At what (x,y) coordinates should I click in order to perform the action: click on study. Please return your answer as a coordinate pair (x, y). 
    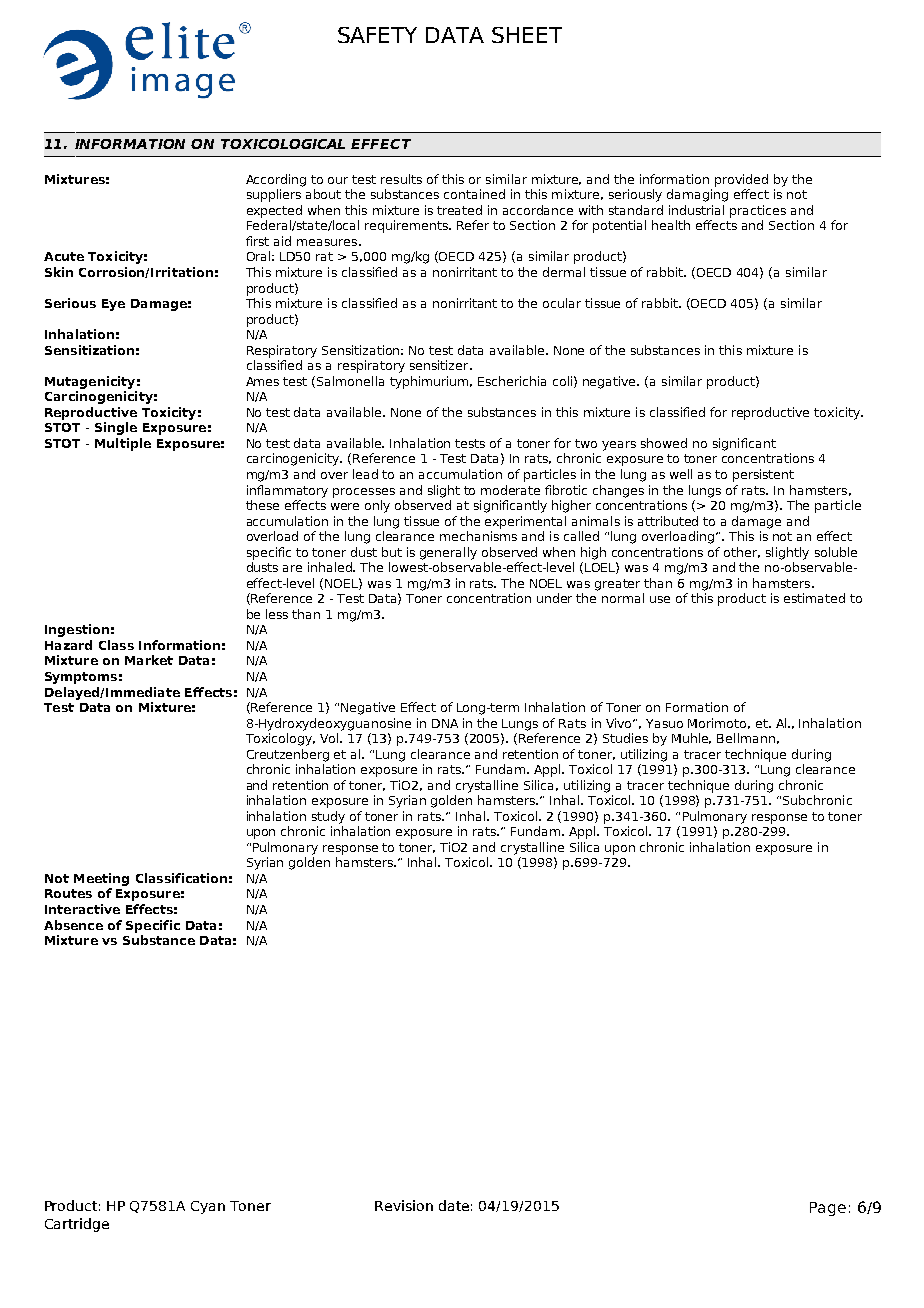
    Looking at the image, I should click on (328, 817).
